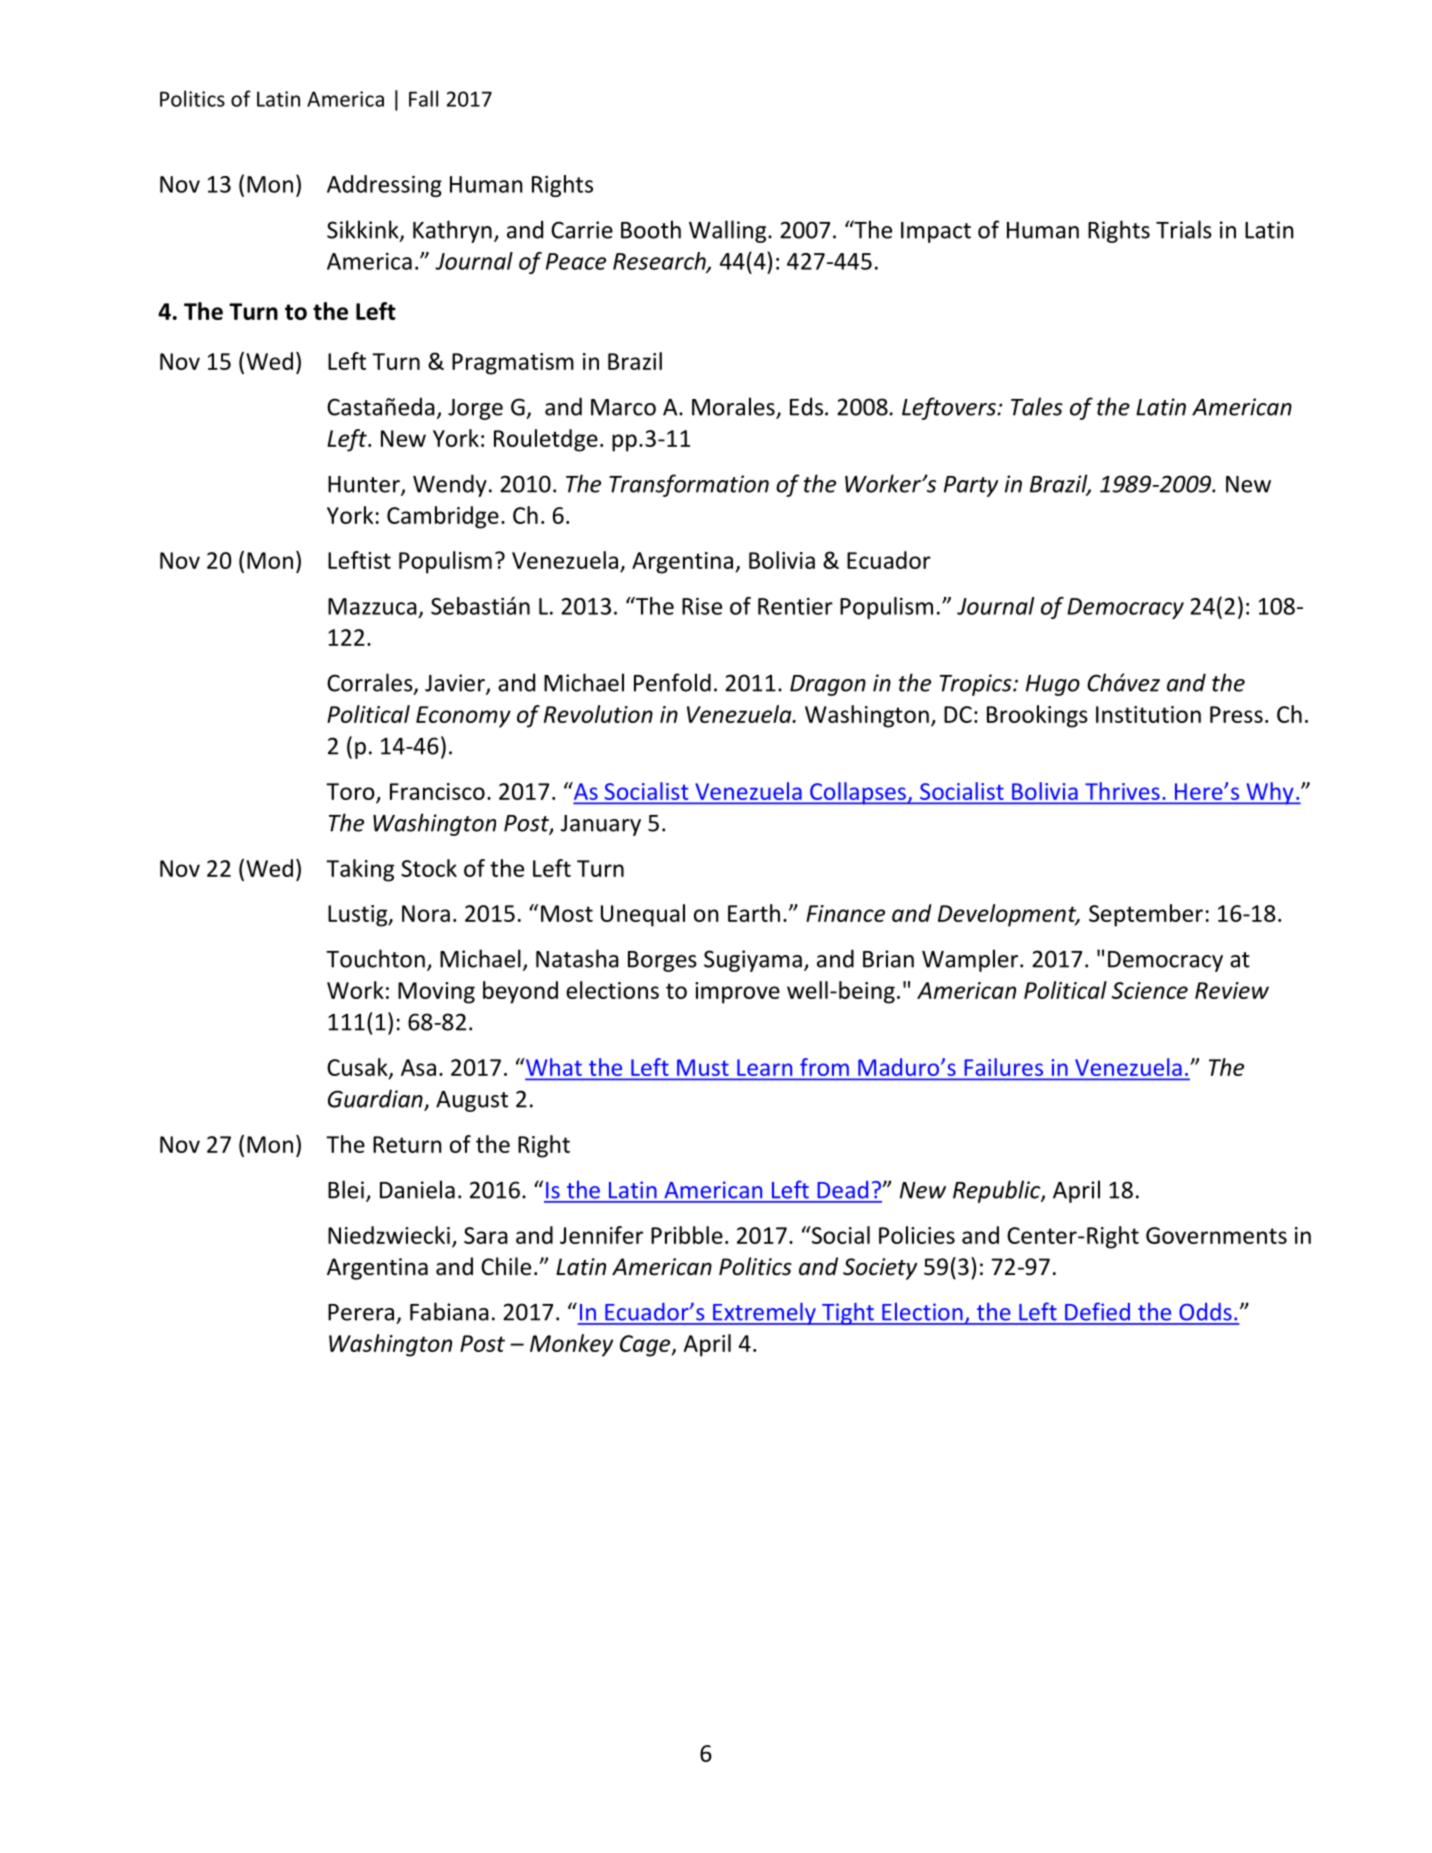 This screenshot has width=1432, height=1853. I want to click on Walling, so click(729, 231).
